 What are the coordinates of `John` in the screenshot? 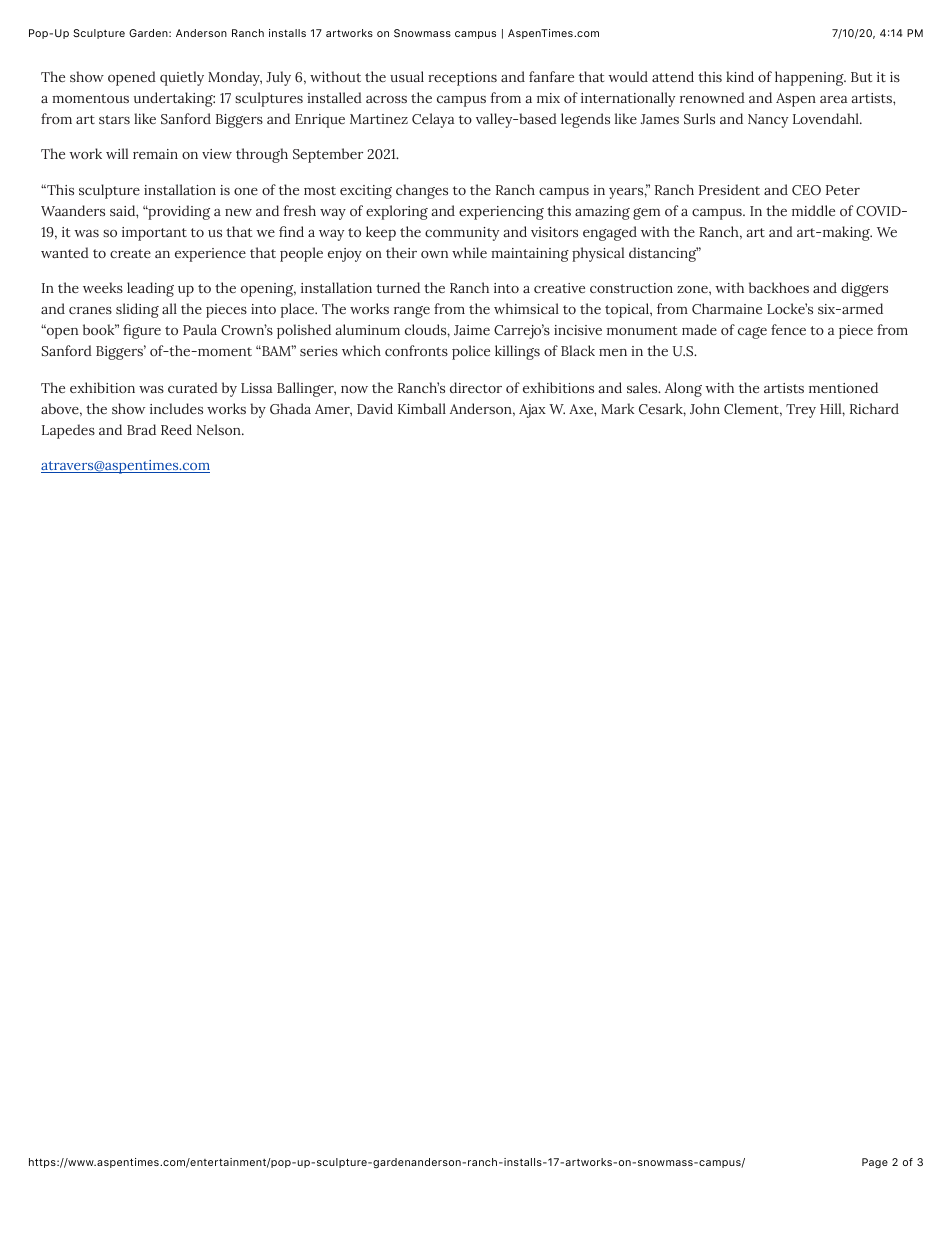 It's located at (705, 408).
